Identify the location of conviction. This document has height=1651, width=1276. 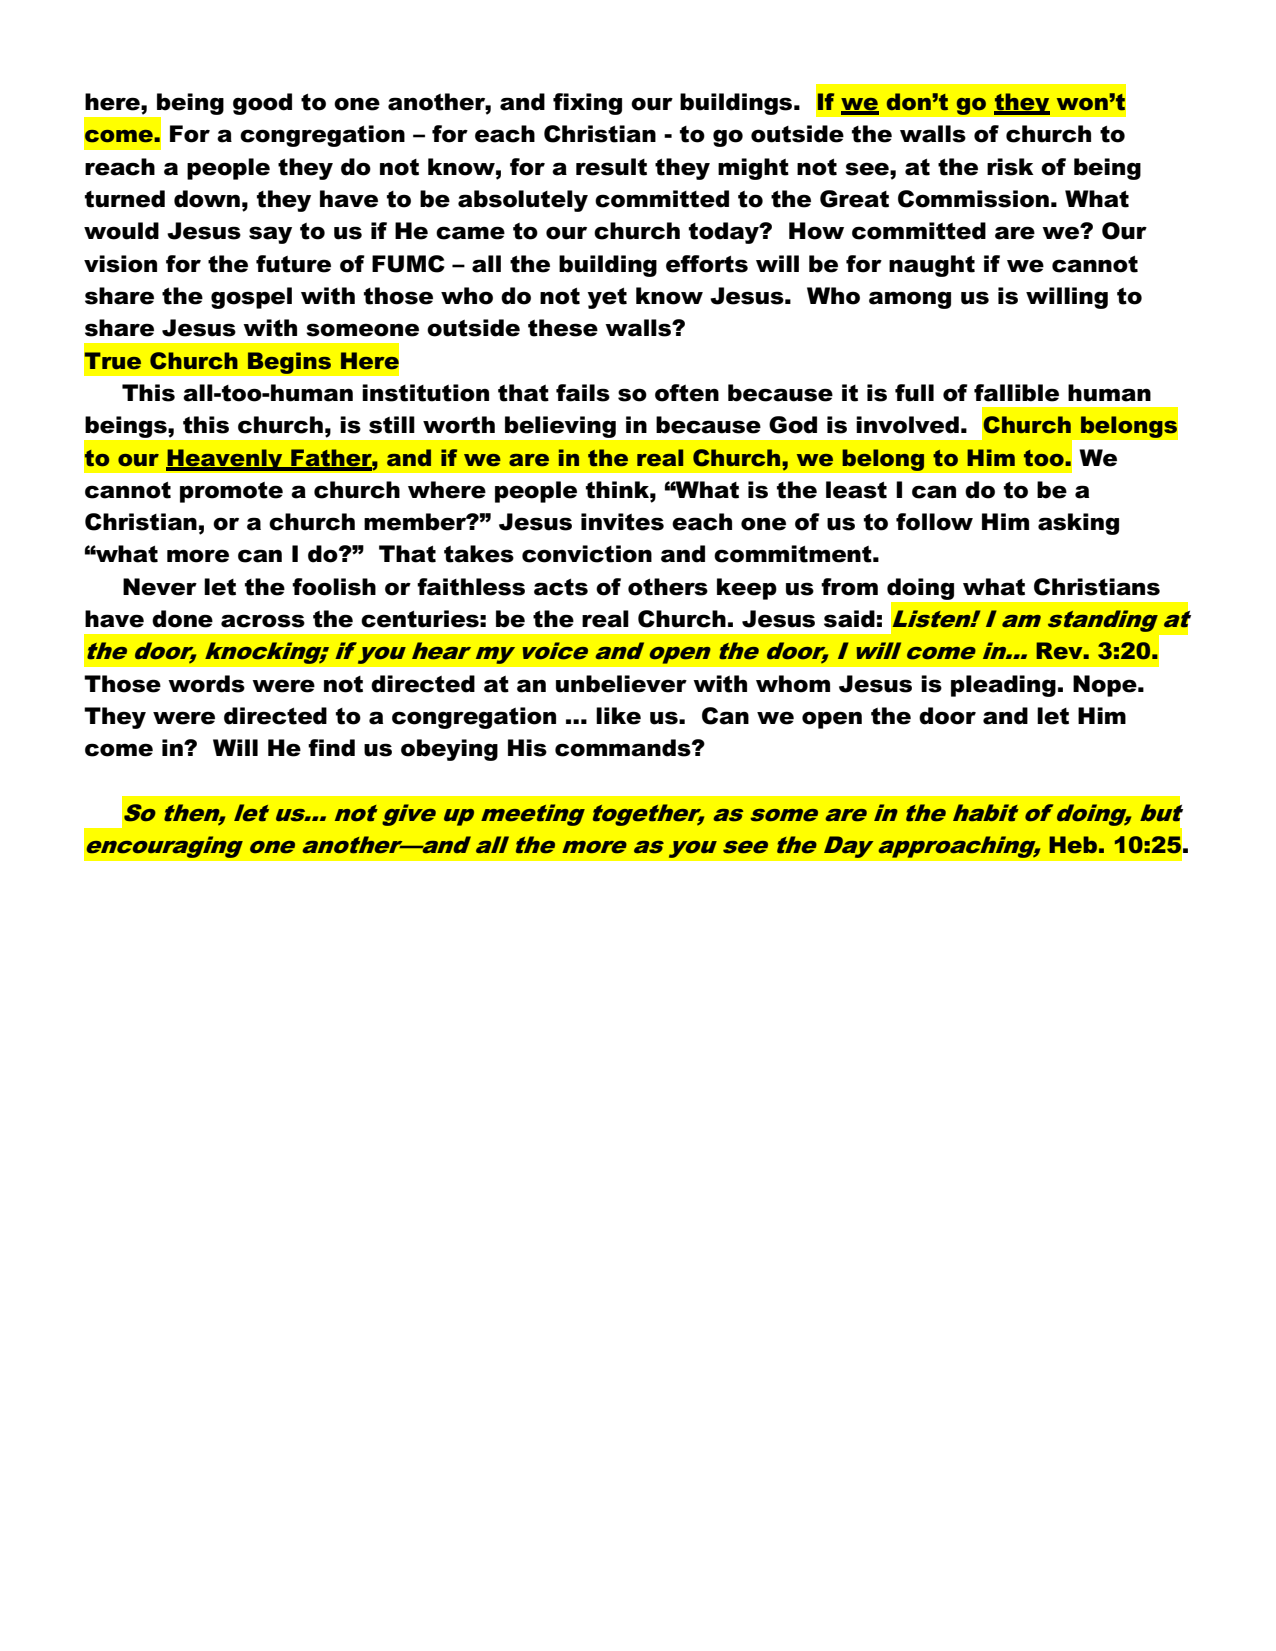
(587, 554).
